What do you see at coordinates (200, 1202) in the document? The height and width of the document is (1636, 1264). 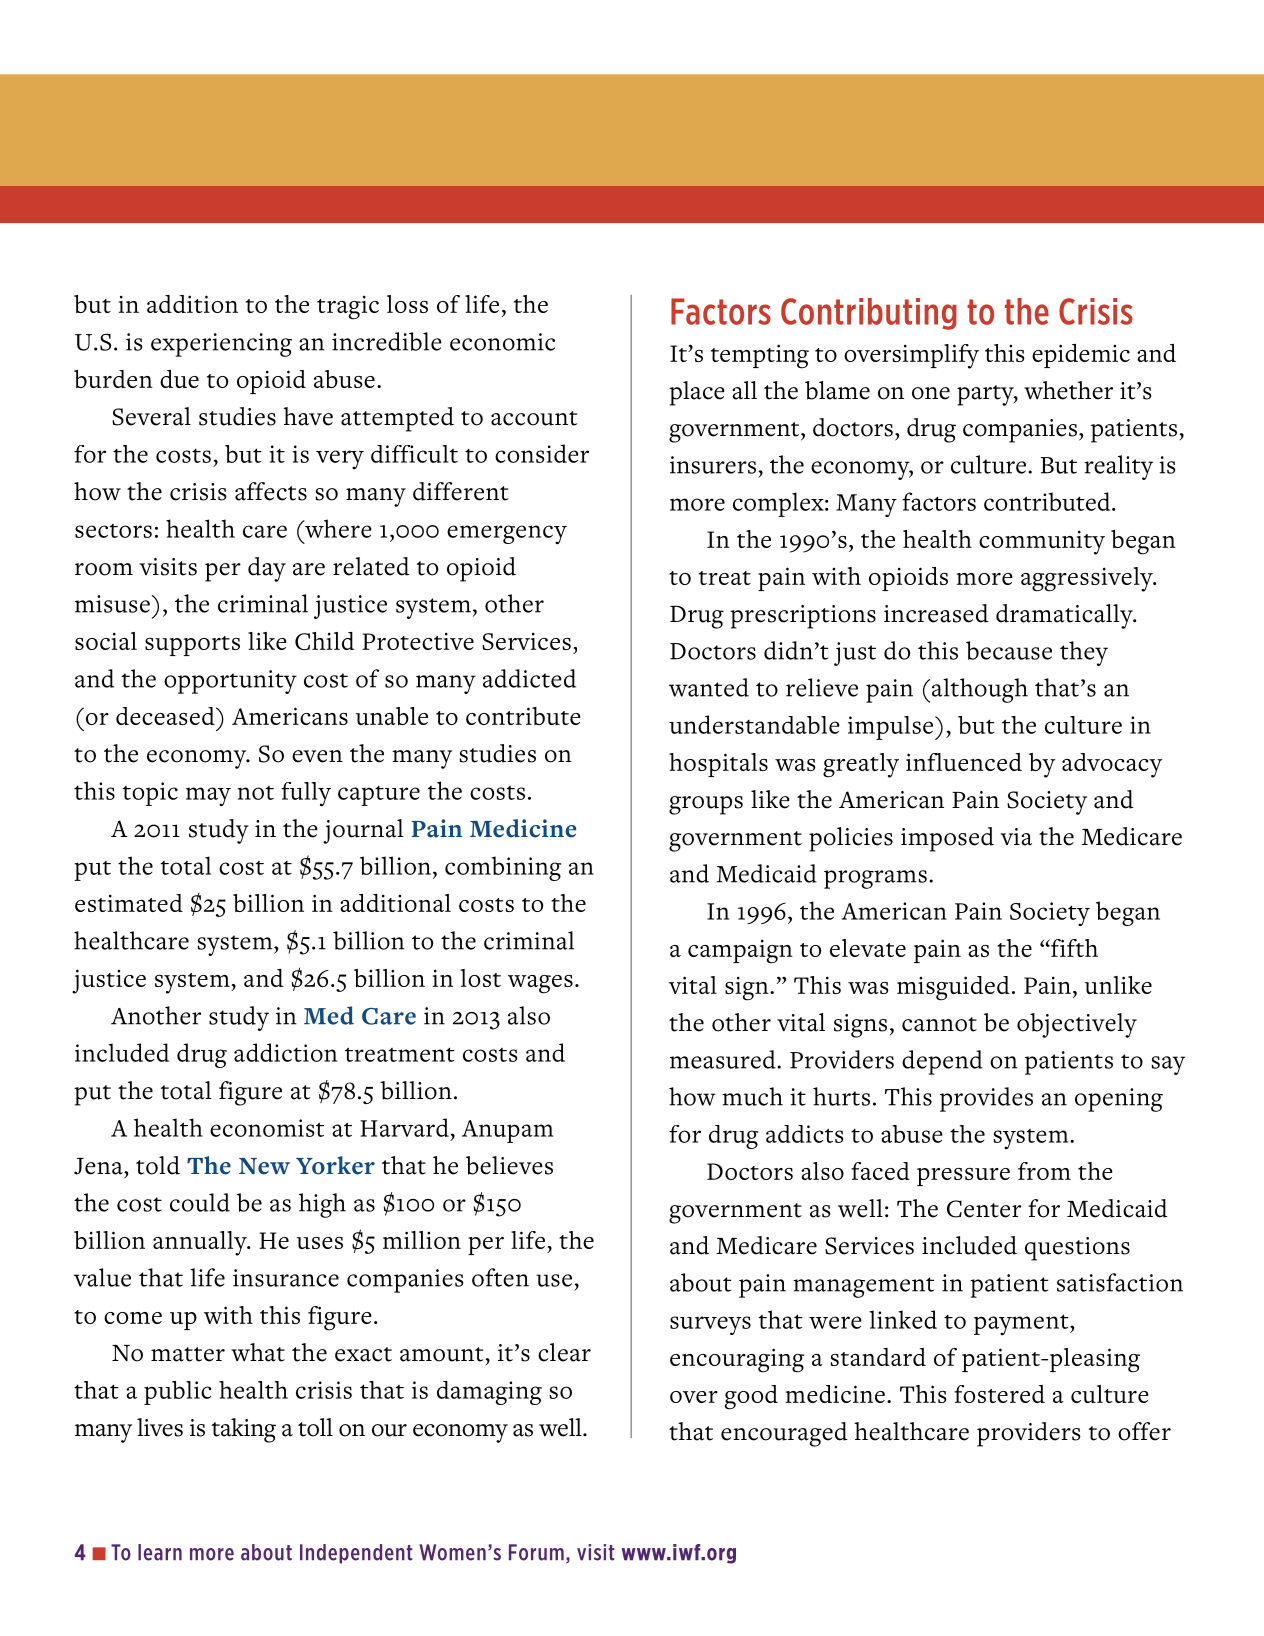 I see `could` at bounding box center [200, 1202].
